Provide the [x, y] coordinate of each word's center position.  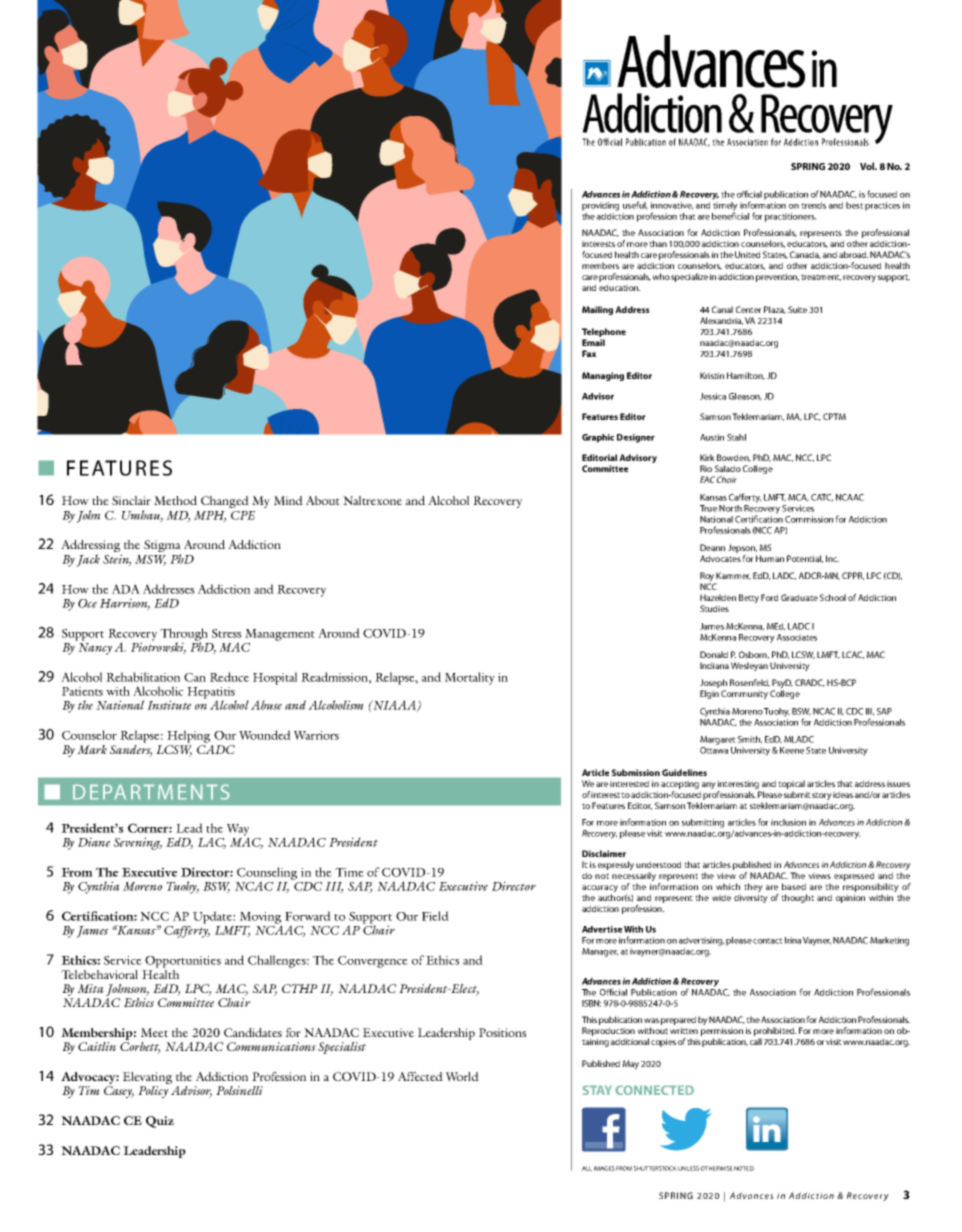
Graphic [598, 438]
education [619, 287]
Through [184, 635]
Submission [636, 772]
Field [435, 916]
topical [791, 784]
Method [175, 500]
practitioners [790, 217]
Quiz [160, 1122]
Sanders [131, 749]
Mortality [470, 678]
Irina [793, 940]
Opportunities [183, 962]
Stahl [736, 437]
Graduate [799, 597]
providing [600, 206]
